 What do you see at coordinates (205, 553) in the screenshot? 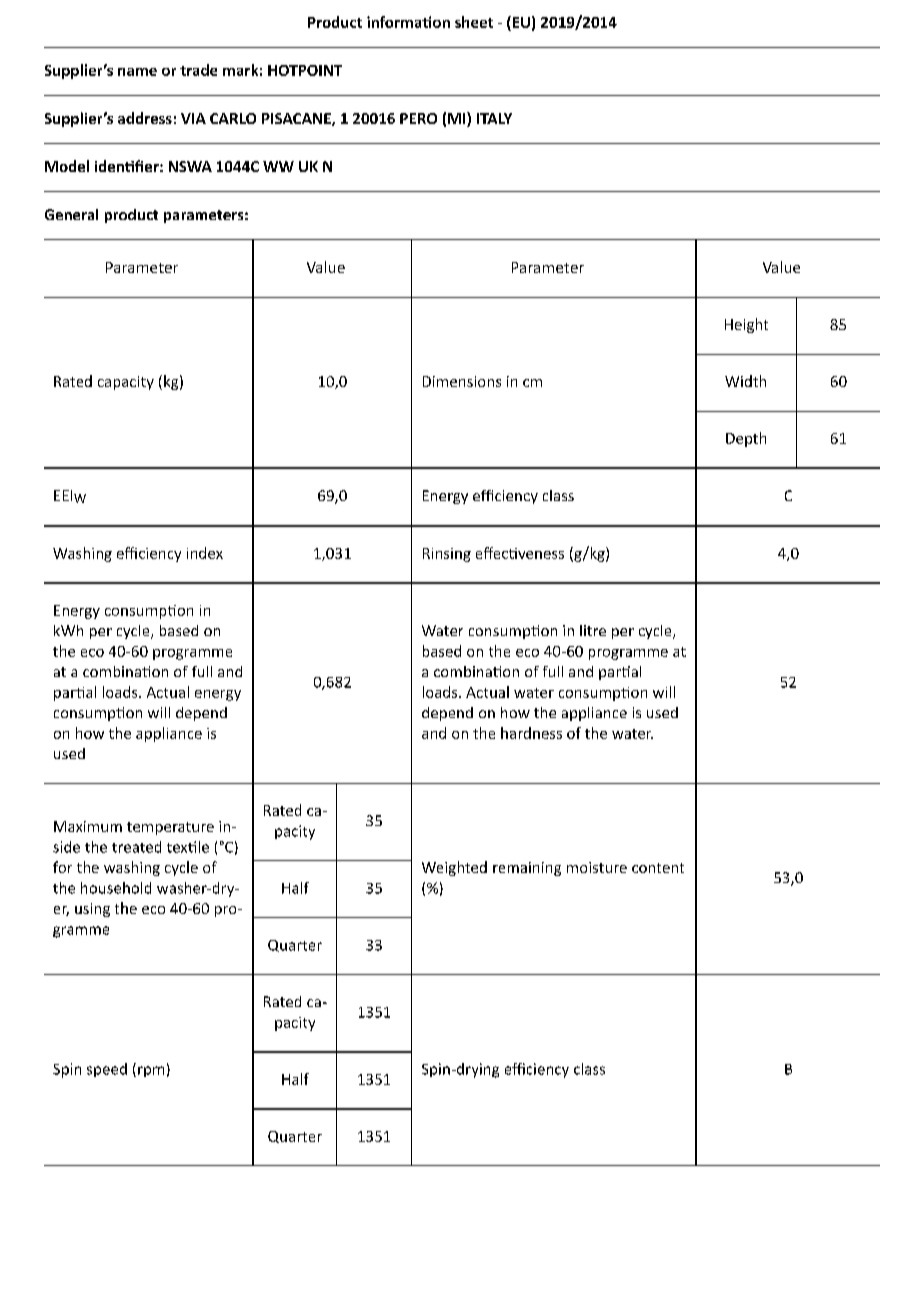
I see `index` at bounding box center [205, 553].
